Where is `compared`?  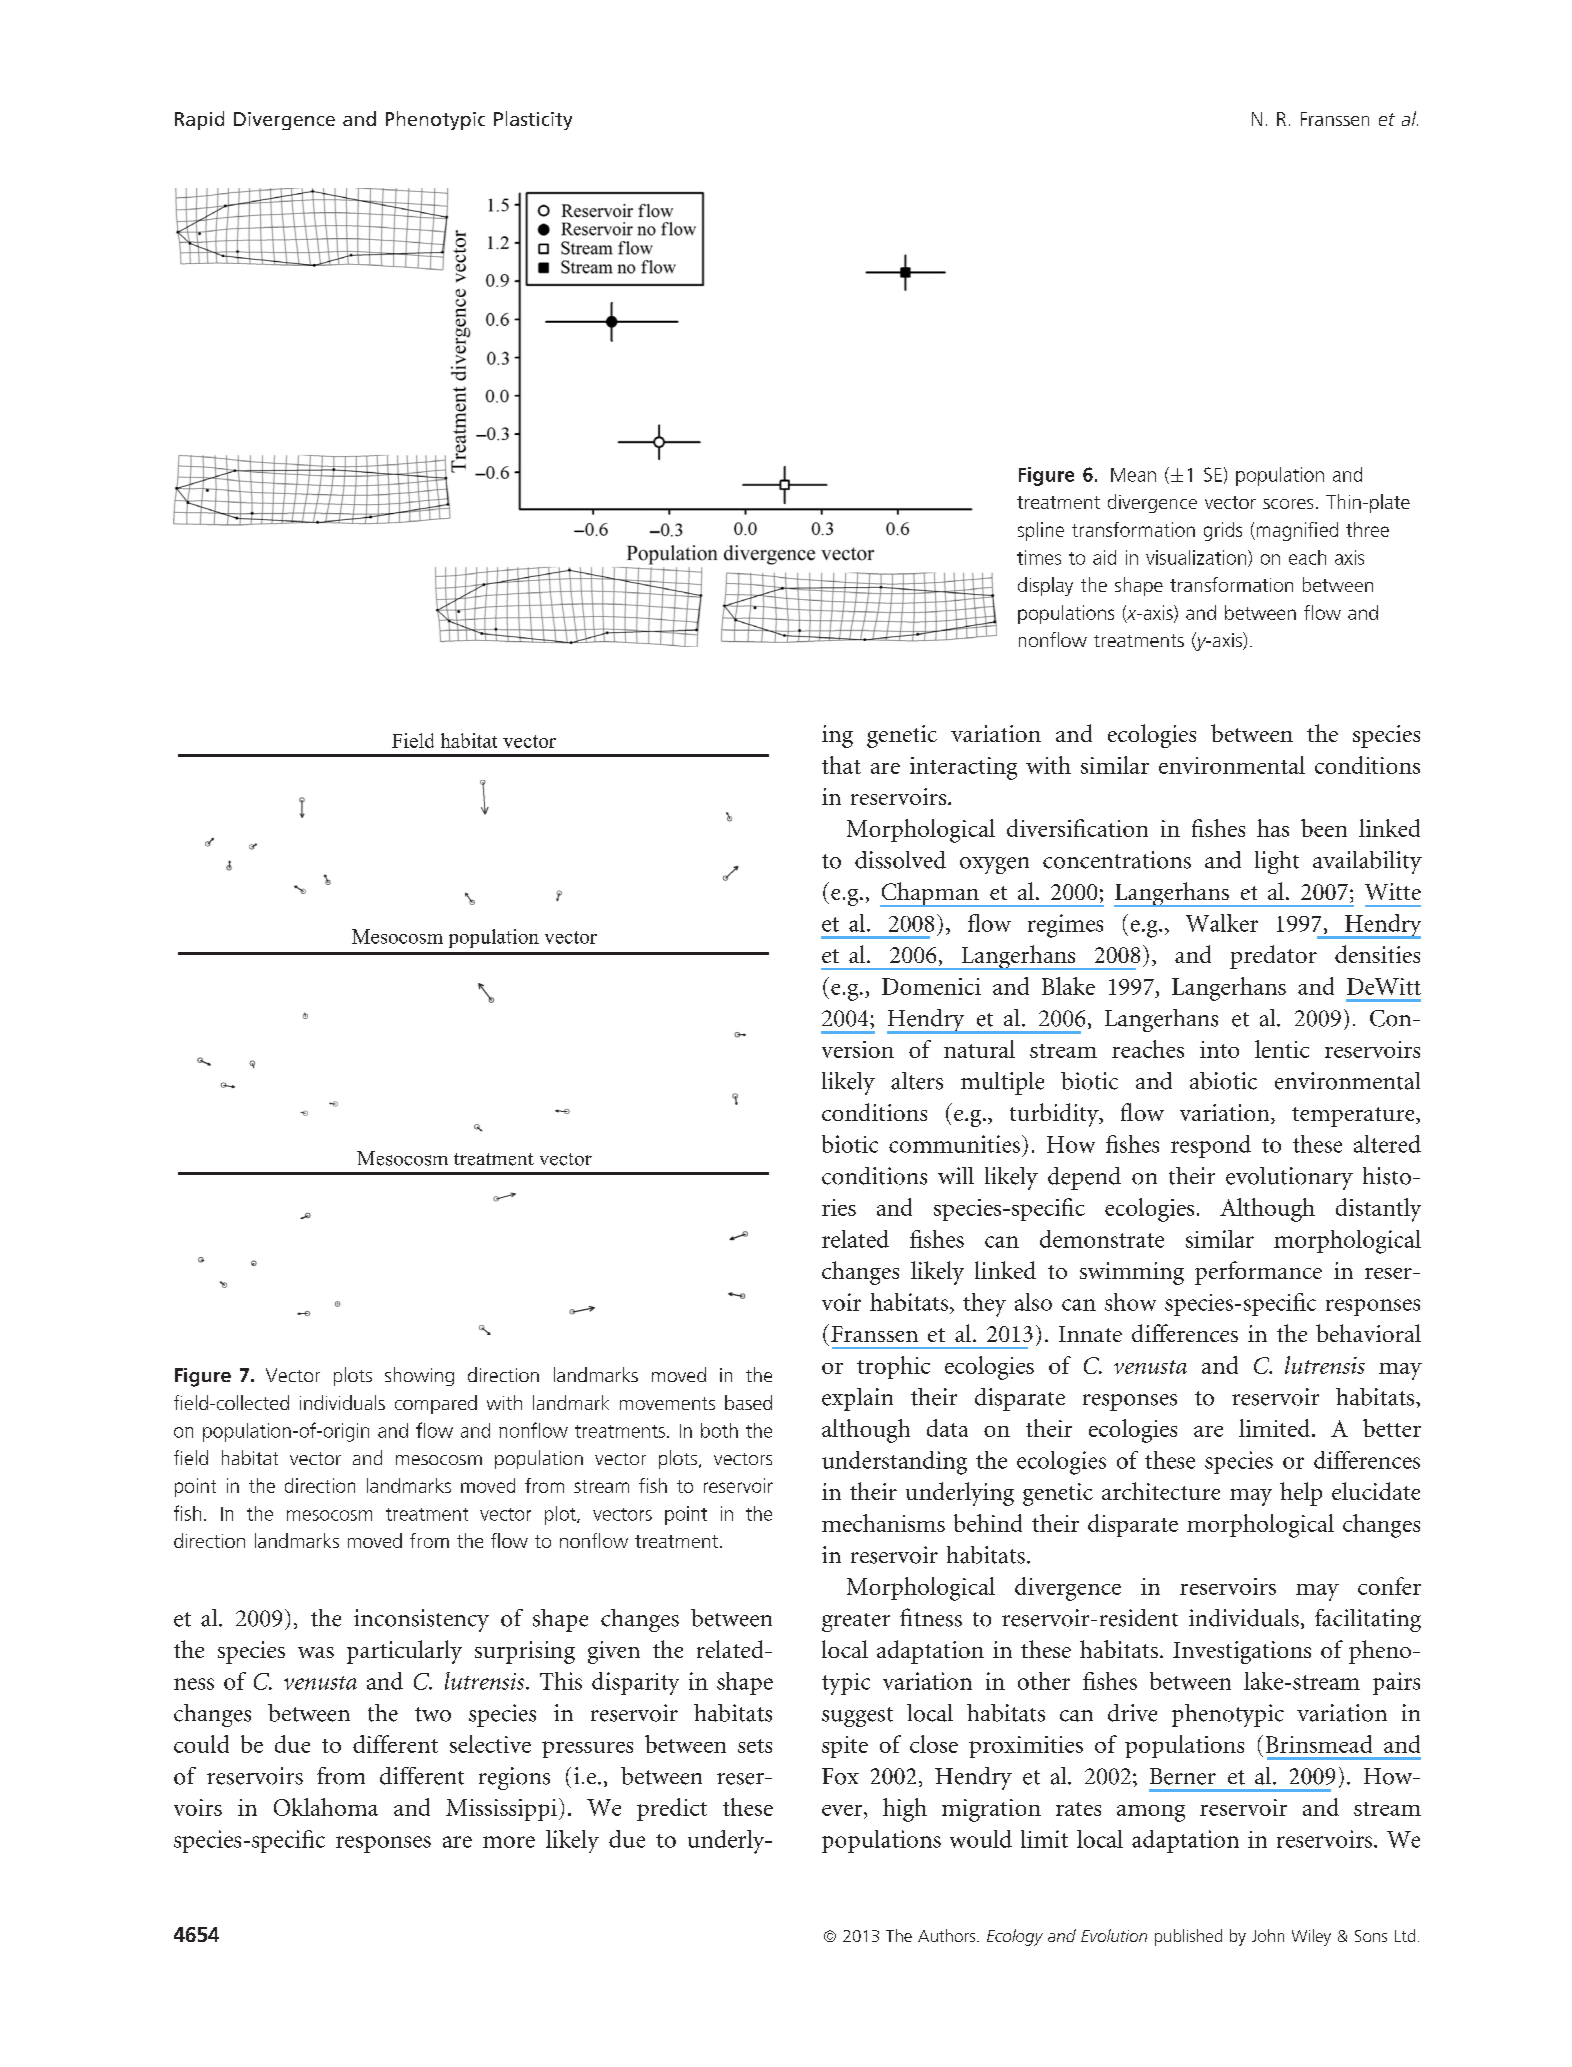 compared is located at coordinates (436, 1404).
